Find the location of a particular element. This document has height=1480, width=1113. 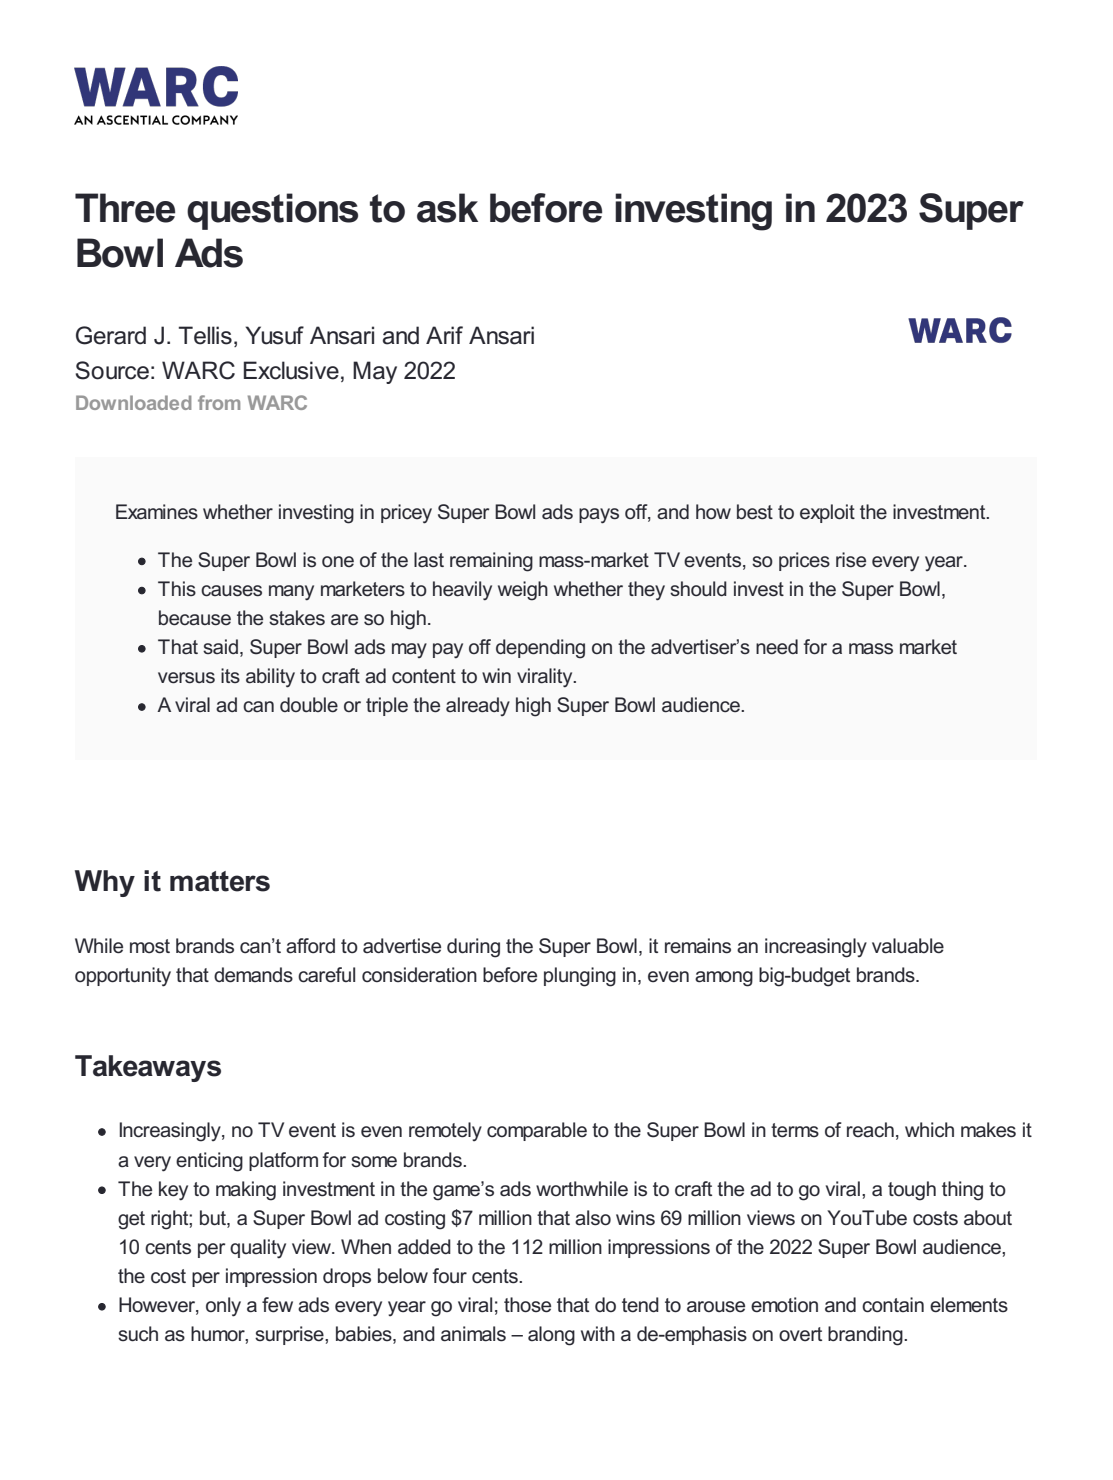

only is located at coordinates (223, 1307).
